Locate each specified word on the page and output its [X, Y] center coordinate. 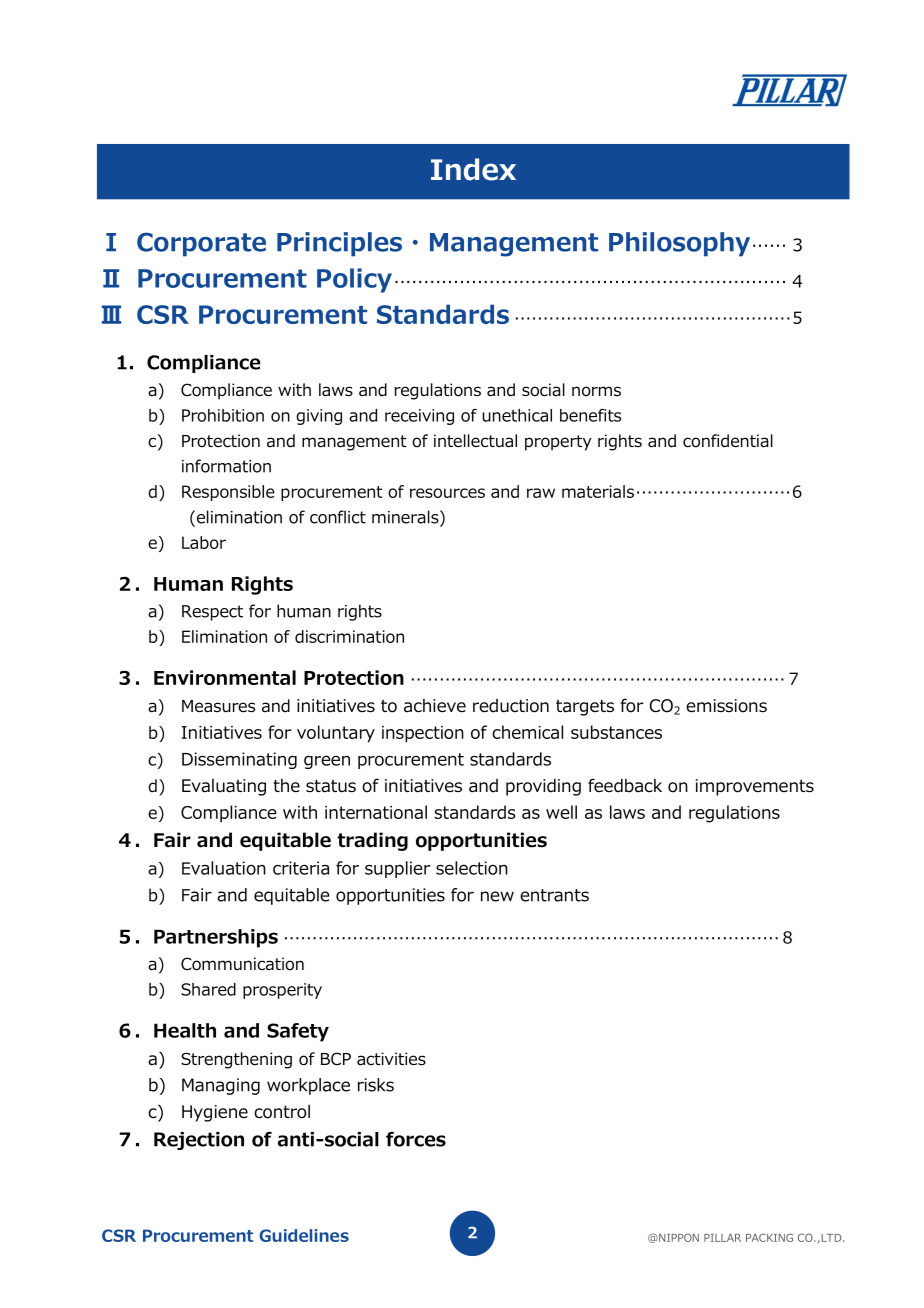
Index [473, 169]
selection [472, 868]
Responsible [228, 493]
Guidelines [304, 1235]
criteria [301, 868]
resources [447, 493]
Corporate [201, 244]
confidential [728, 441]
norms [596, 391]
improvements [755, 787]
